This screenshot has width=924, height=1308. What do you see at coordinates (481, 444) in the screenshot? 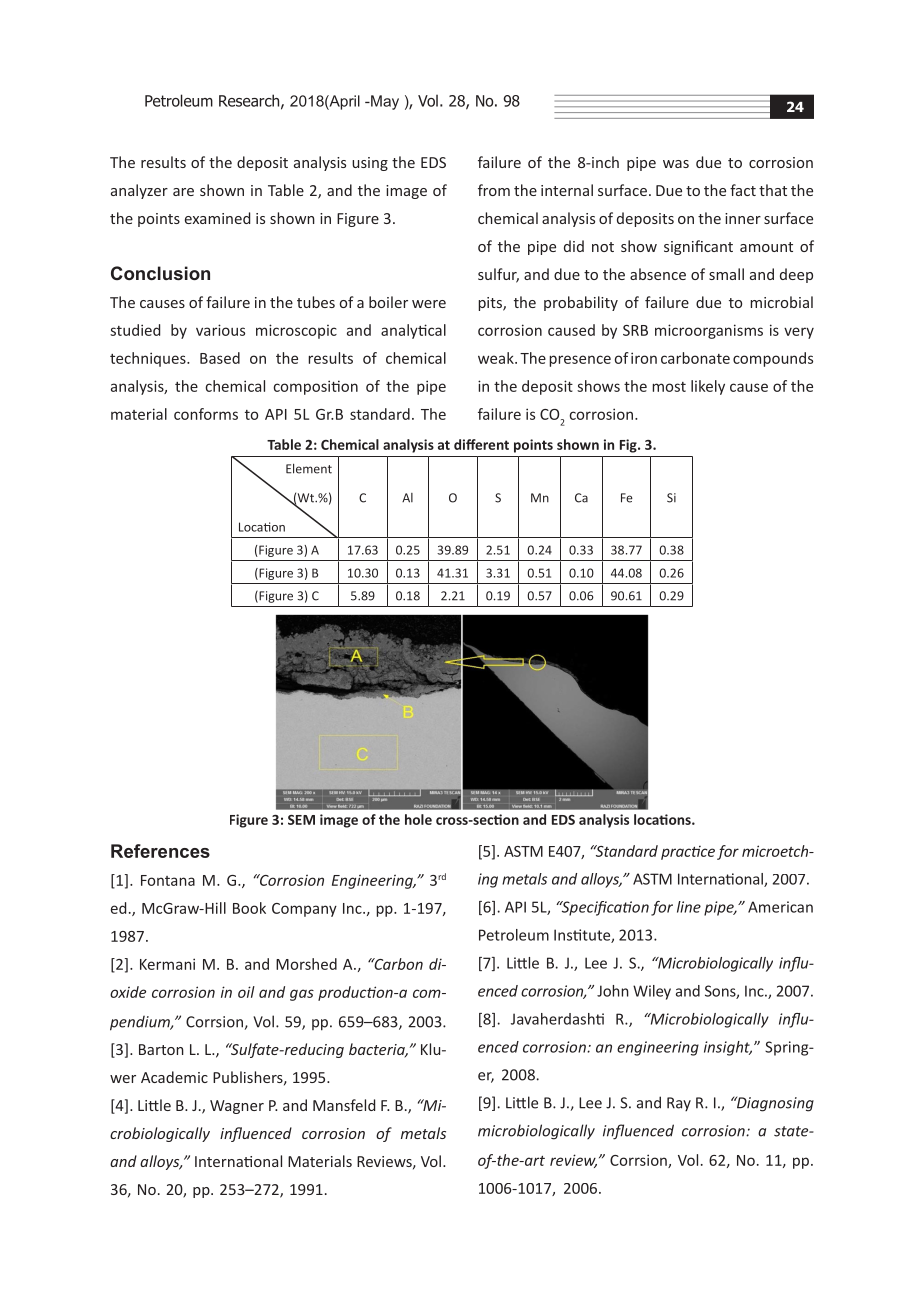
I see `different` at bounding box center [481, 444].
